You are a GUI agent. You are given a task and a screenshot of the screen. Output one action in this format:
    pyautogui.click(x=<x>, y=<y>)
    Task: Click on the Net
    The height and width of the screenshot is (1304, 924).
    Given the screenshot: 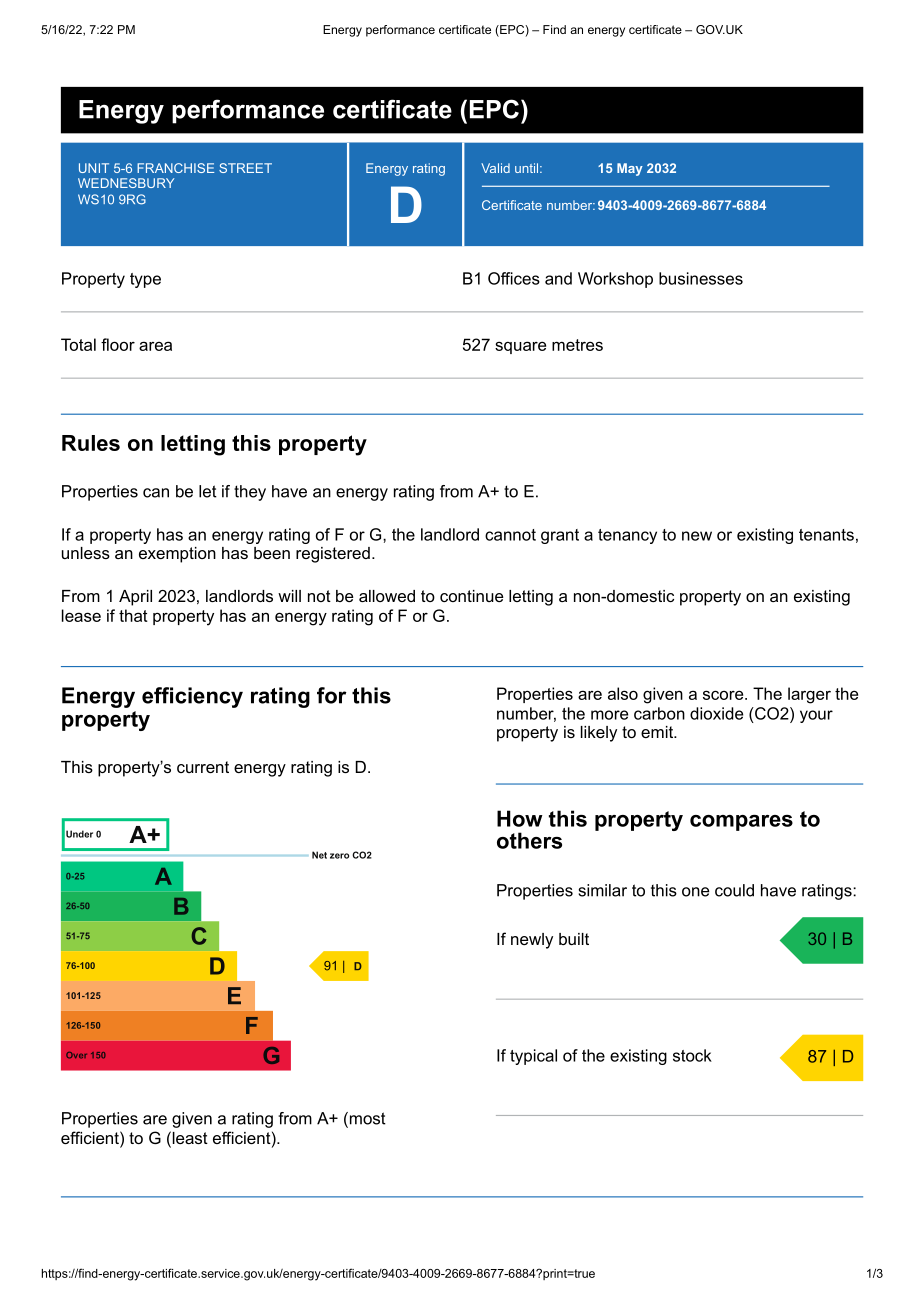 What is the action you would take?
    pyautogui.click(x=319, y=855)
